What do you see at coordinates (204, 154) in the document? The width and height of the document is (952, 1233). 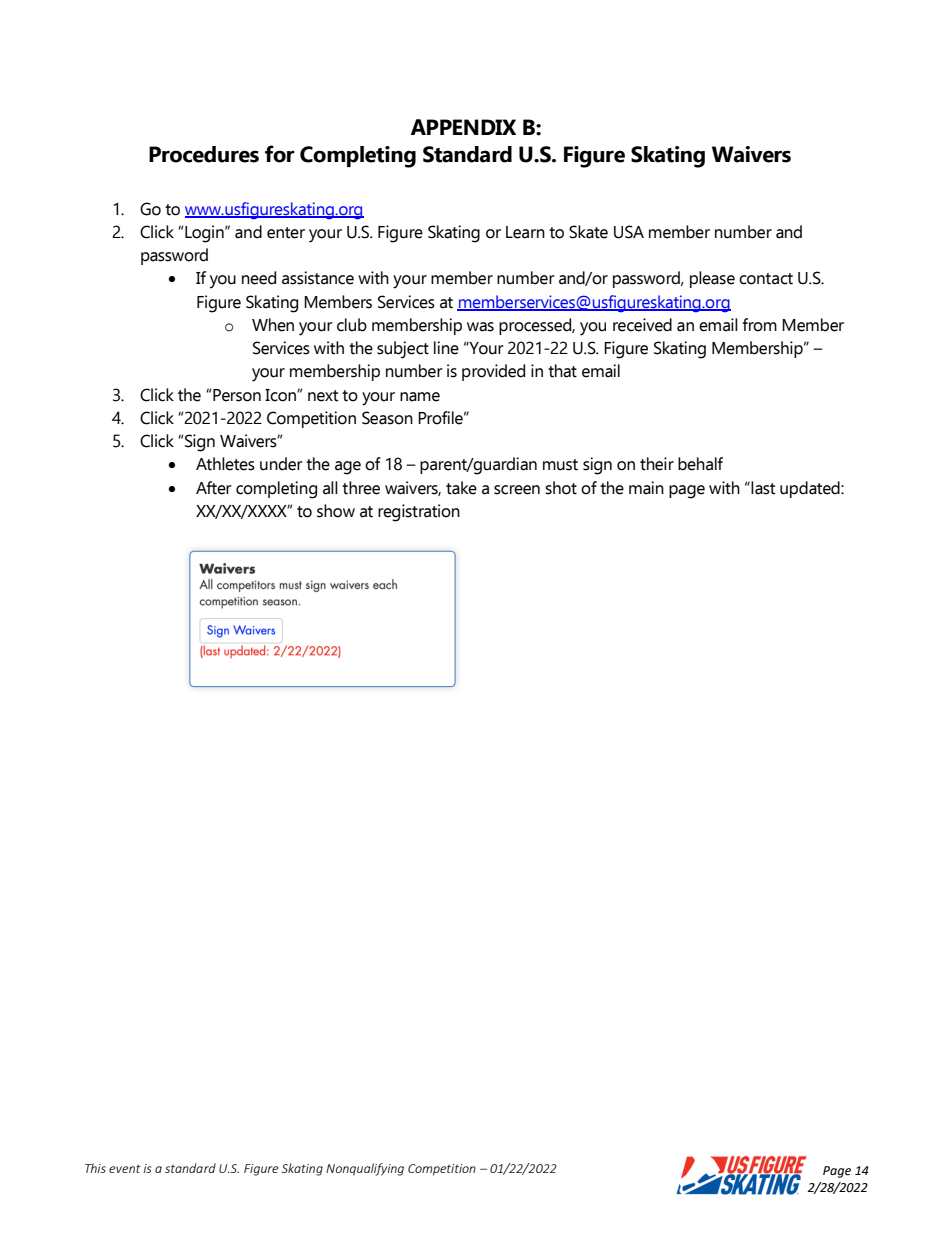 I see `Procedures` at bounding box center [204, 154].
